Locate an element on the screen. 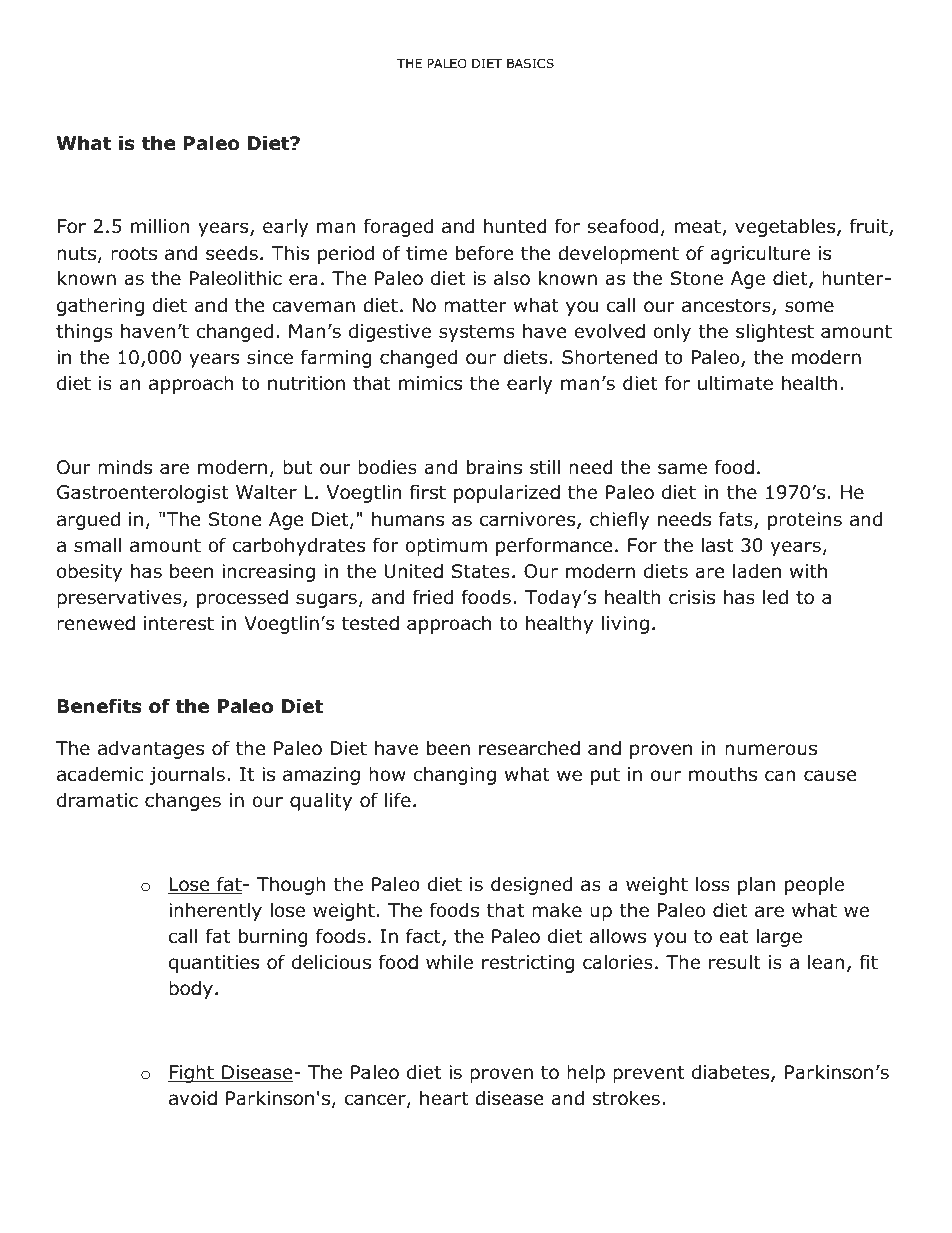 The height and width of the screenshot is (1233, 952). brains is located at coordinates (494, 467).
